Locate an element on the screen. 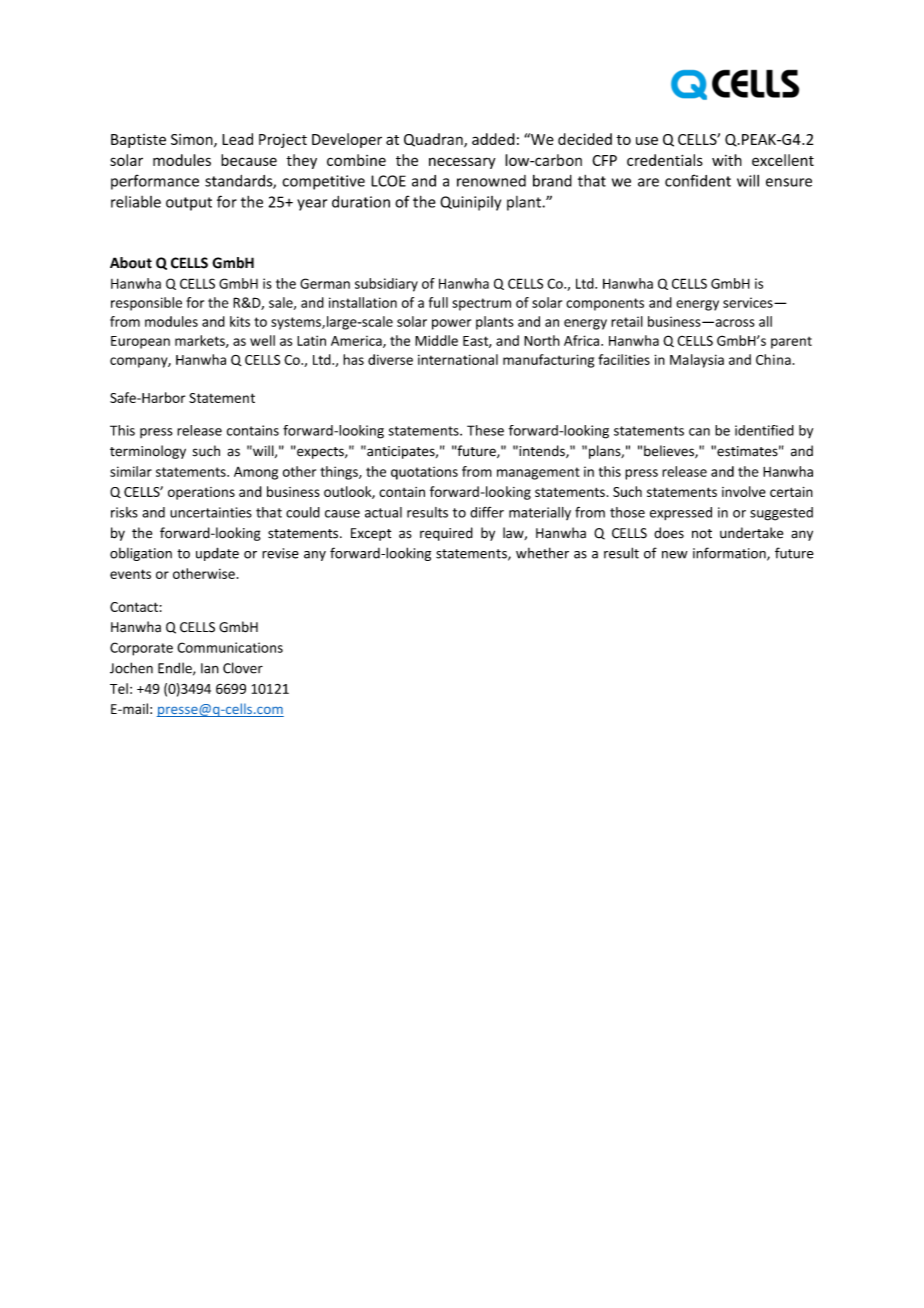  power is located at coordinates (451, 324).
